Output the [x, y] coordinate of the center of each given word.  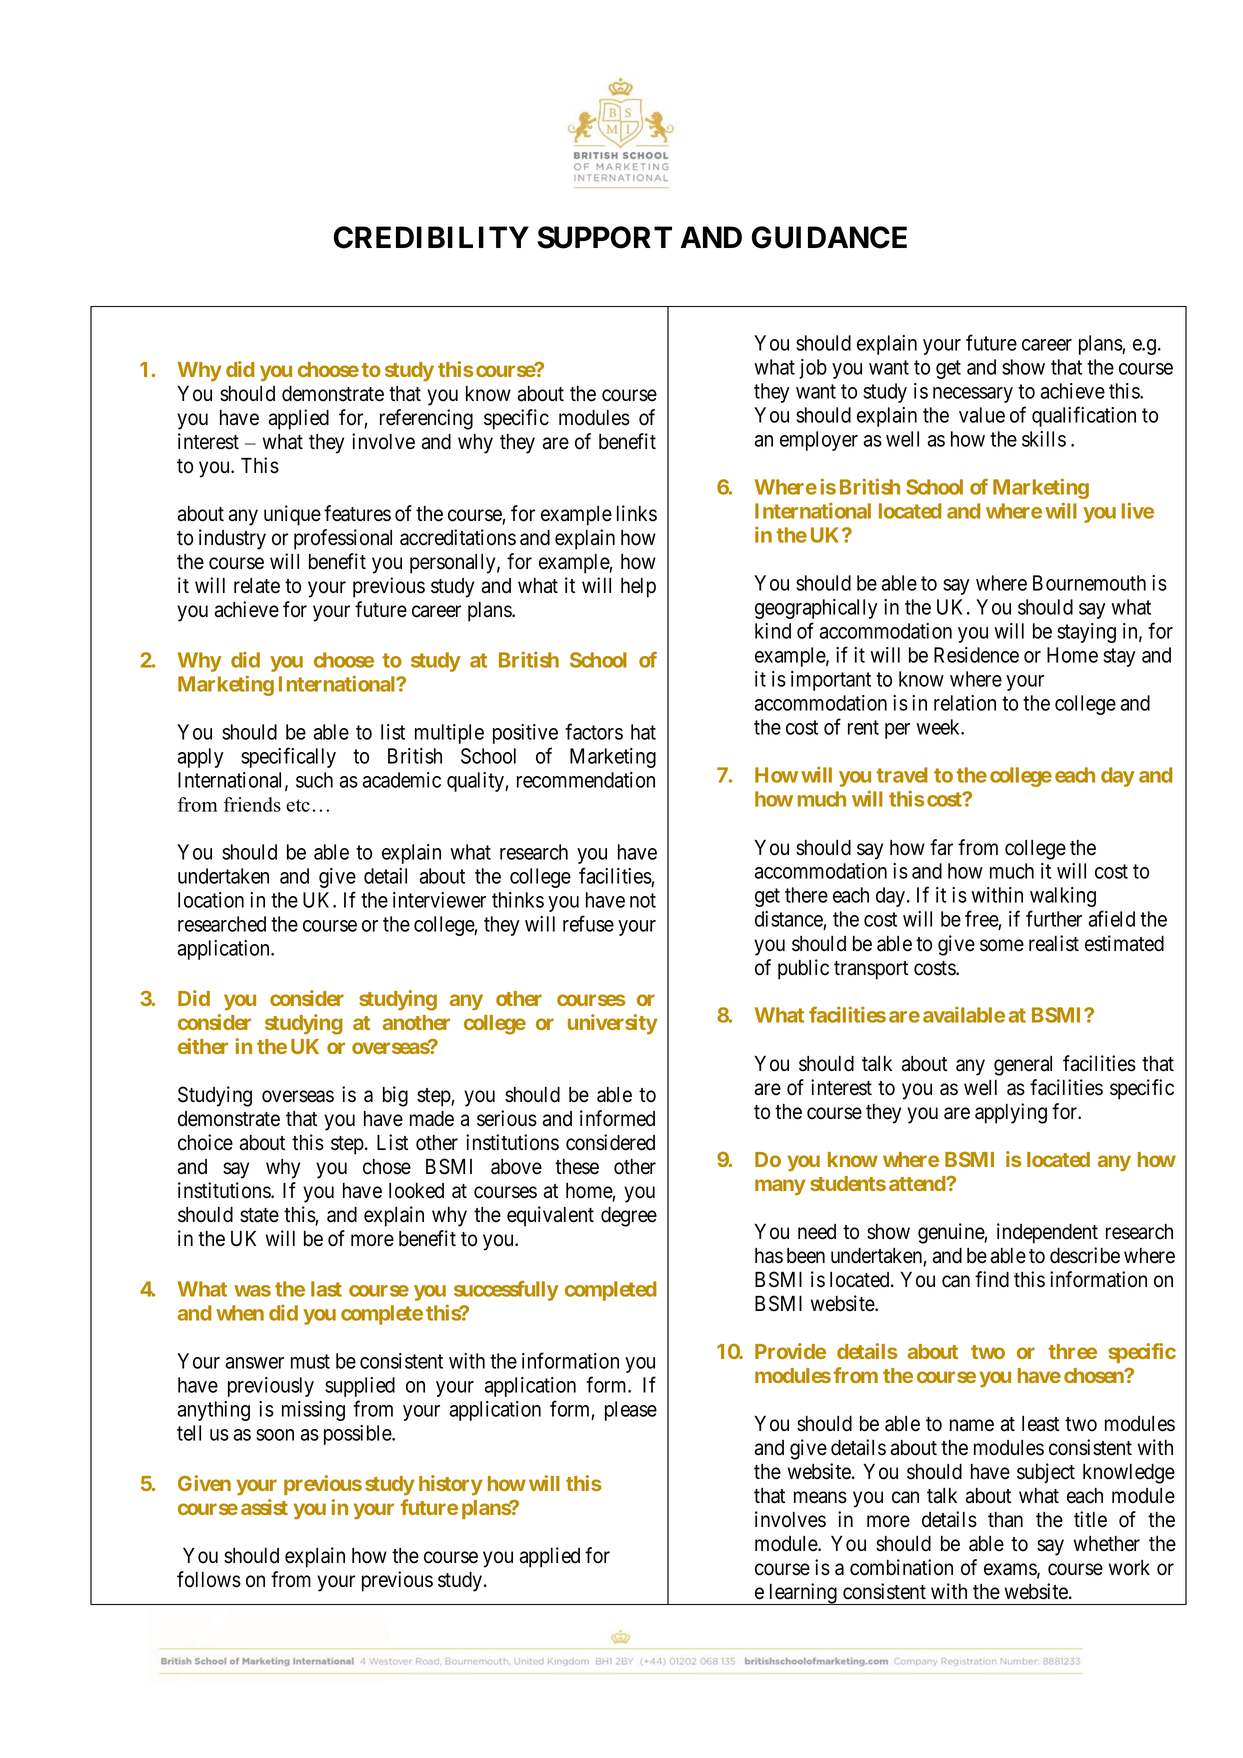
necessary [973, 395]
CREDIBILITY [431, 237]
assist [264, 1507]
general [1023, 1066]
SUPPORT [604, 237]
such [314, 780]
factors [594, 731]
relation [965, 703]
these [577, 1167]
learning [803, 1594]
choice [205, 1142]
